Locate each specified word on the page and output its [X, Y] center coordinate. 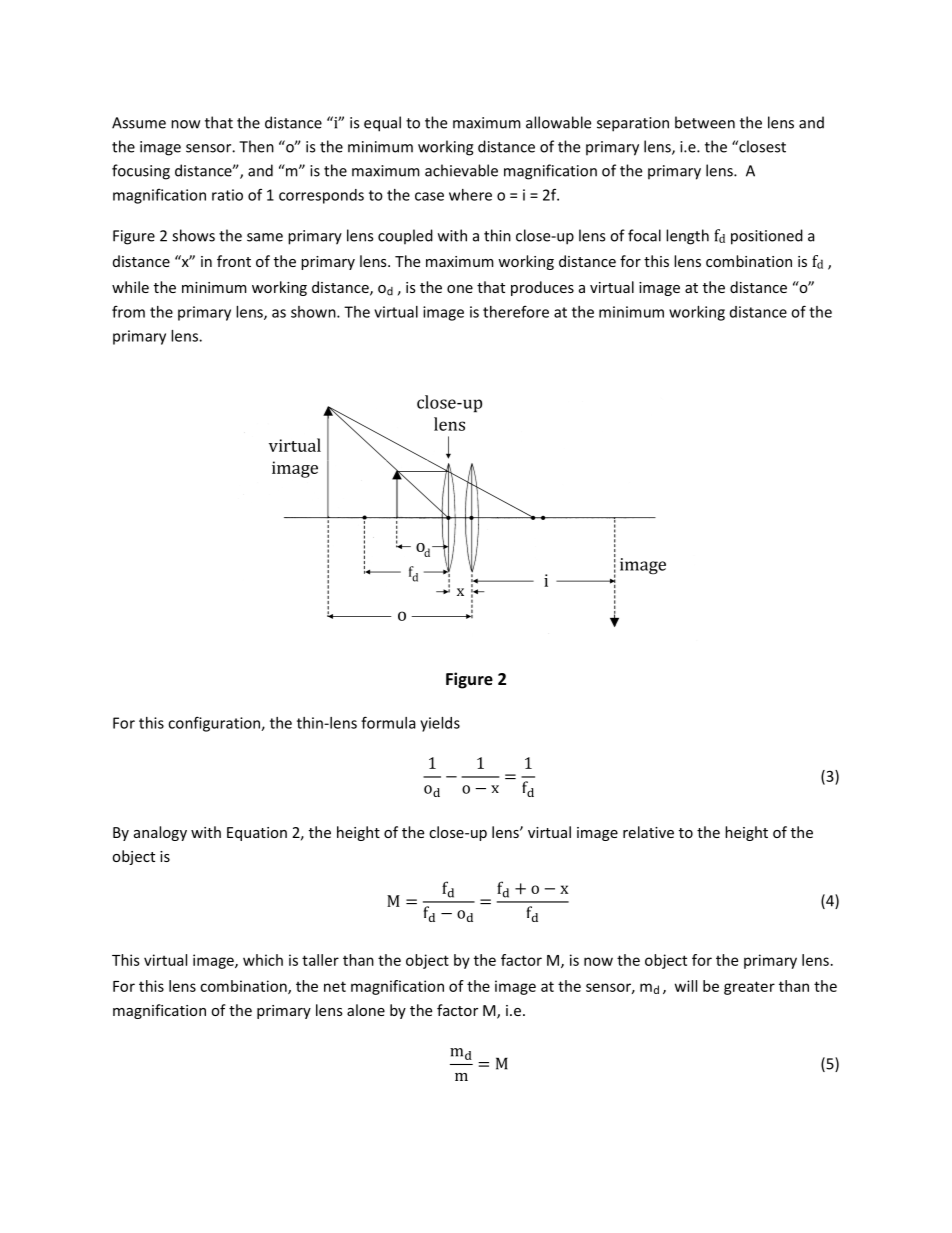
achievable [461, 170]
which [263, 960]
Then [256, 146]
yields [440, 724]
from [128, 312]
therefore [516, 312]
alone [366, 1010]
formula [388, 722]
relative [648, 832]
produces [542, 288]
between [705, 122]
